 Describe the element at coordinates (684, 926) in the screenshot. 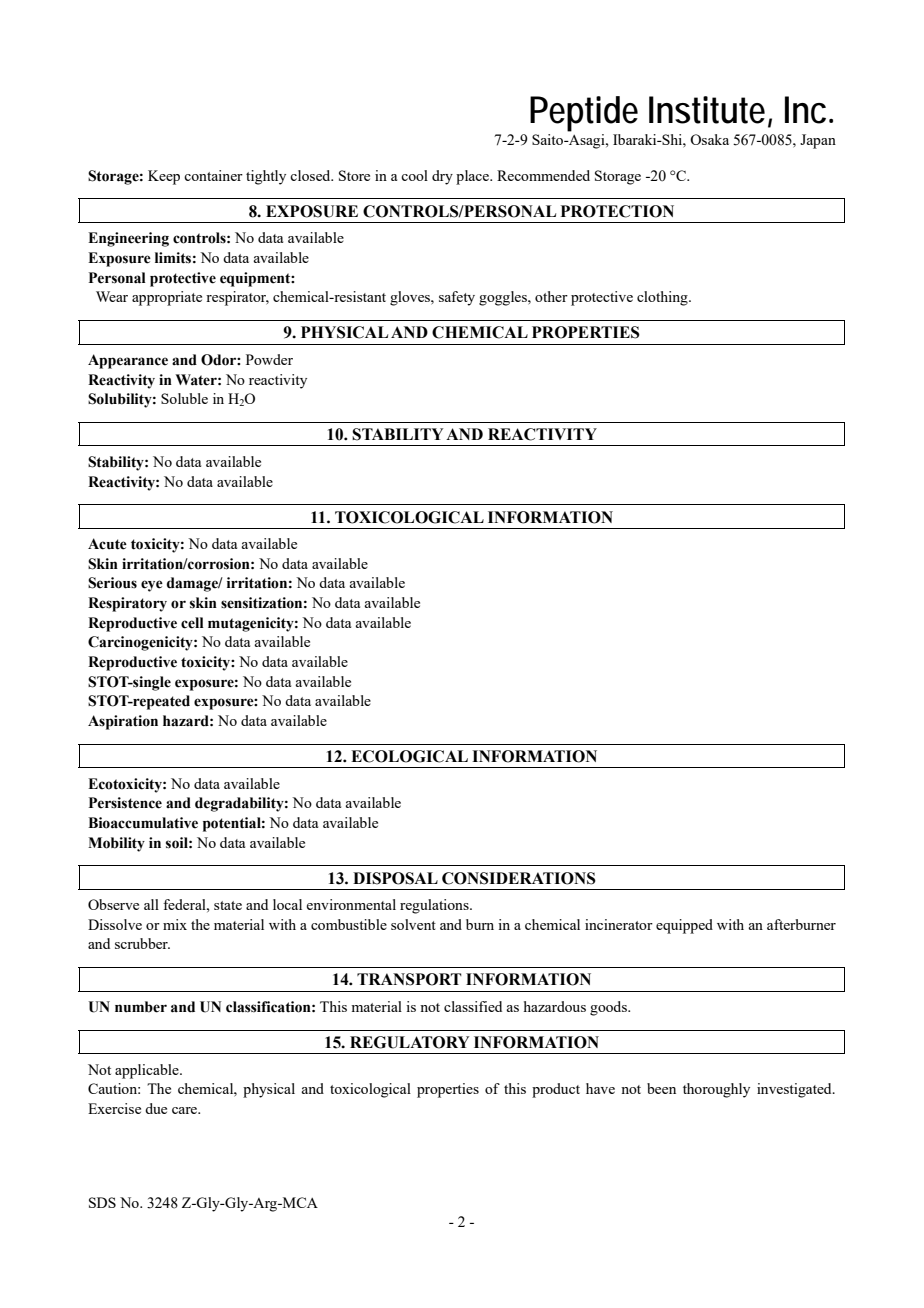

I see `equipped` at that location.
